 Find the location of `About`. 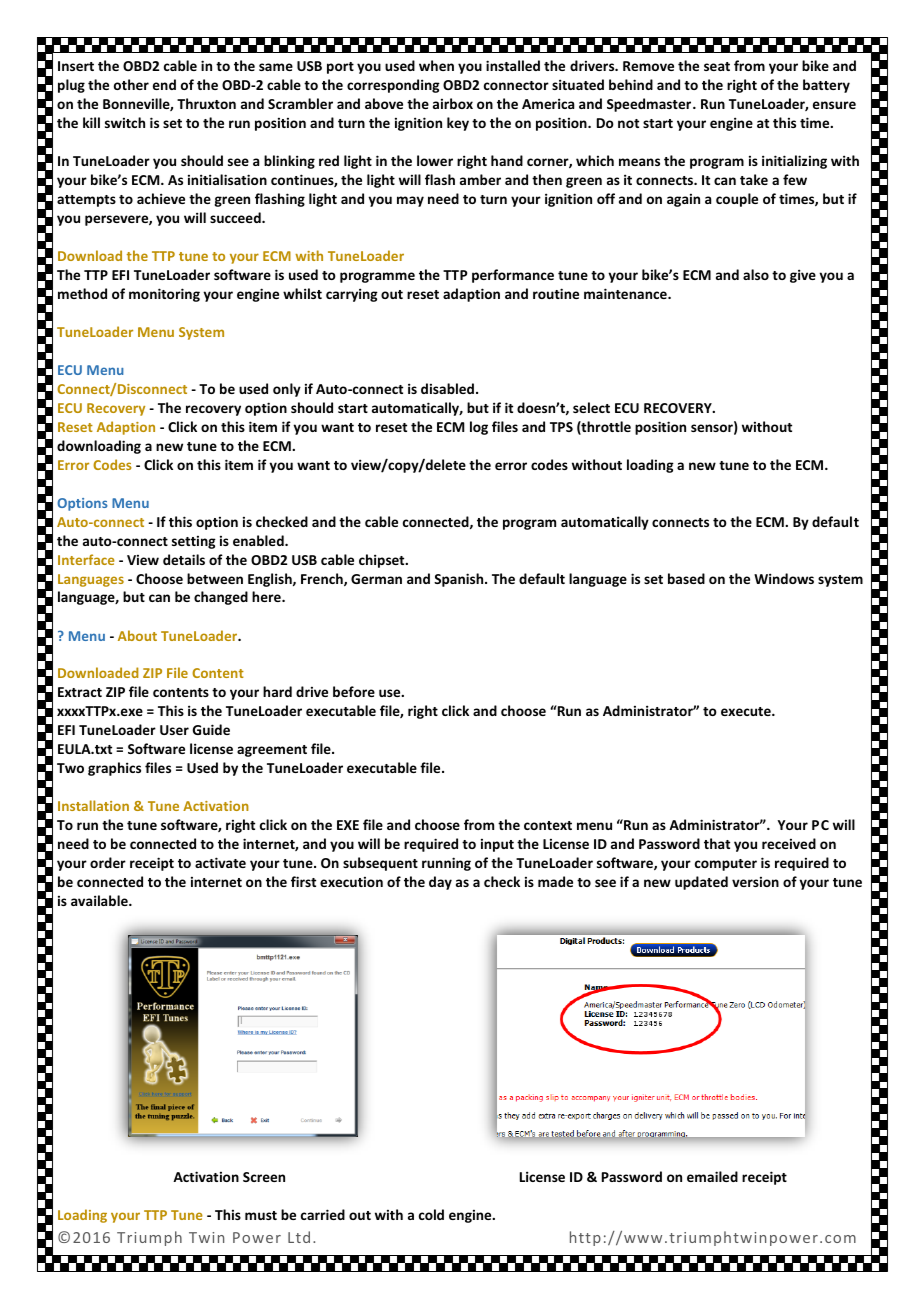

About is located at coordinates (137, 635).
